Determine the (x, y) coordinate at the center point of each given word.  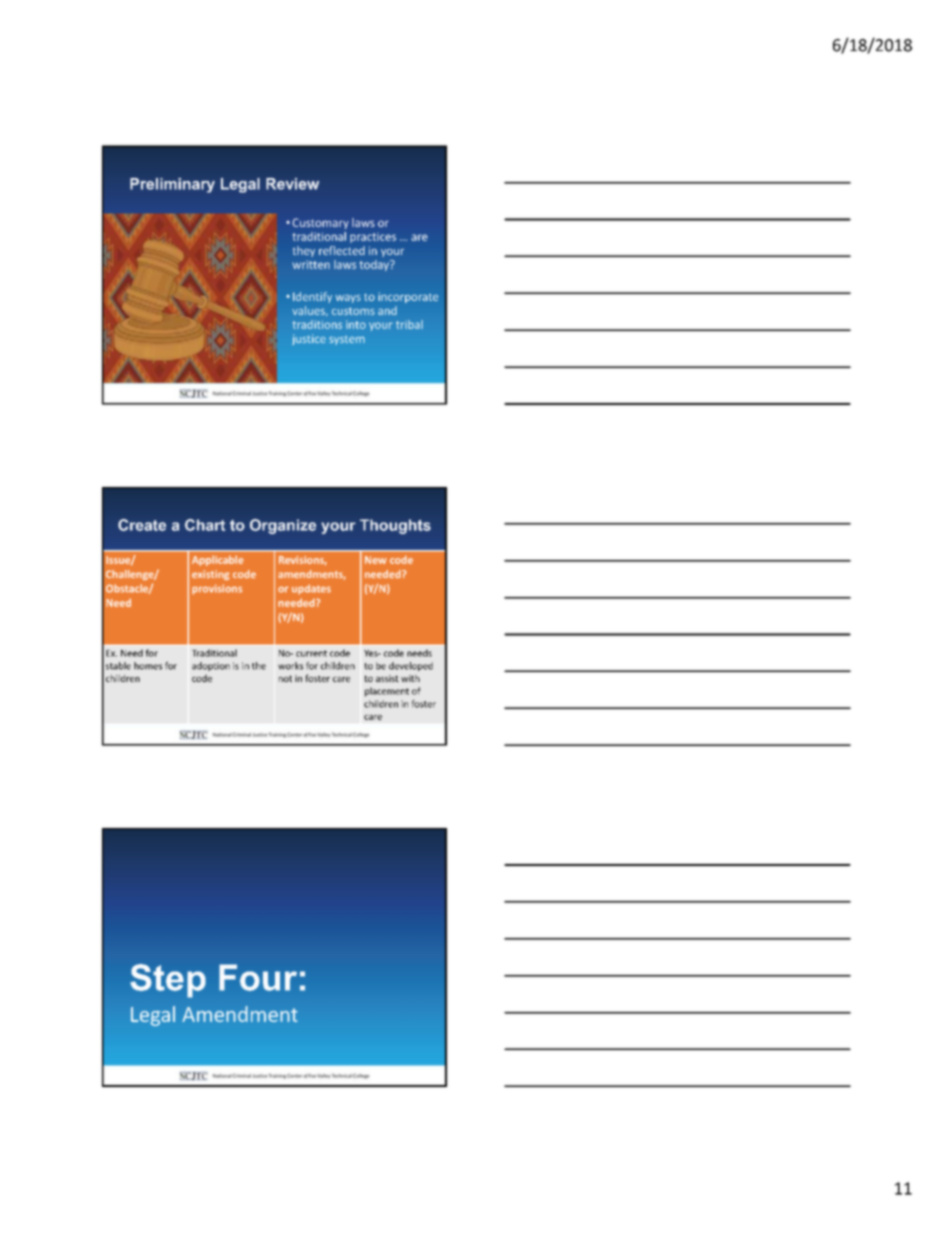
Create (142, 525)
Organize (283, 526)
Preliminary (172, 185)
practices (373, 237)
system (347, 340)
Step (168, 981)
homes (148, 666)
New (376, 560)
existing (211, 575)
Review (292, 184)
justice (309, 339)
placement (387, 692)
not (285, 678)
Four (258, 977)
